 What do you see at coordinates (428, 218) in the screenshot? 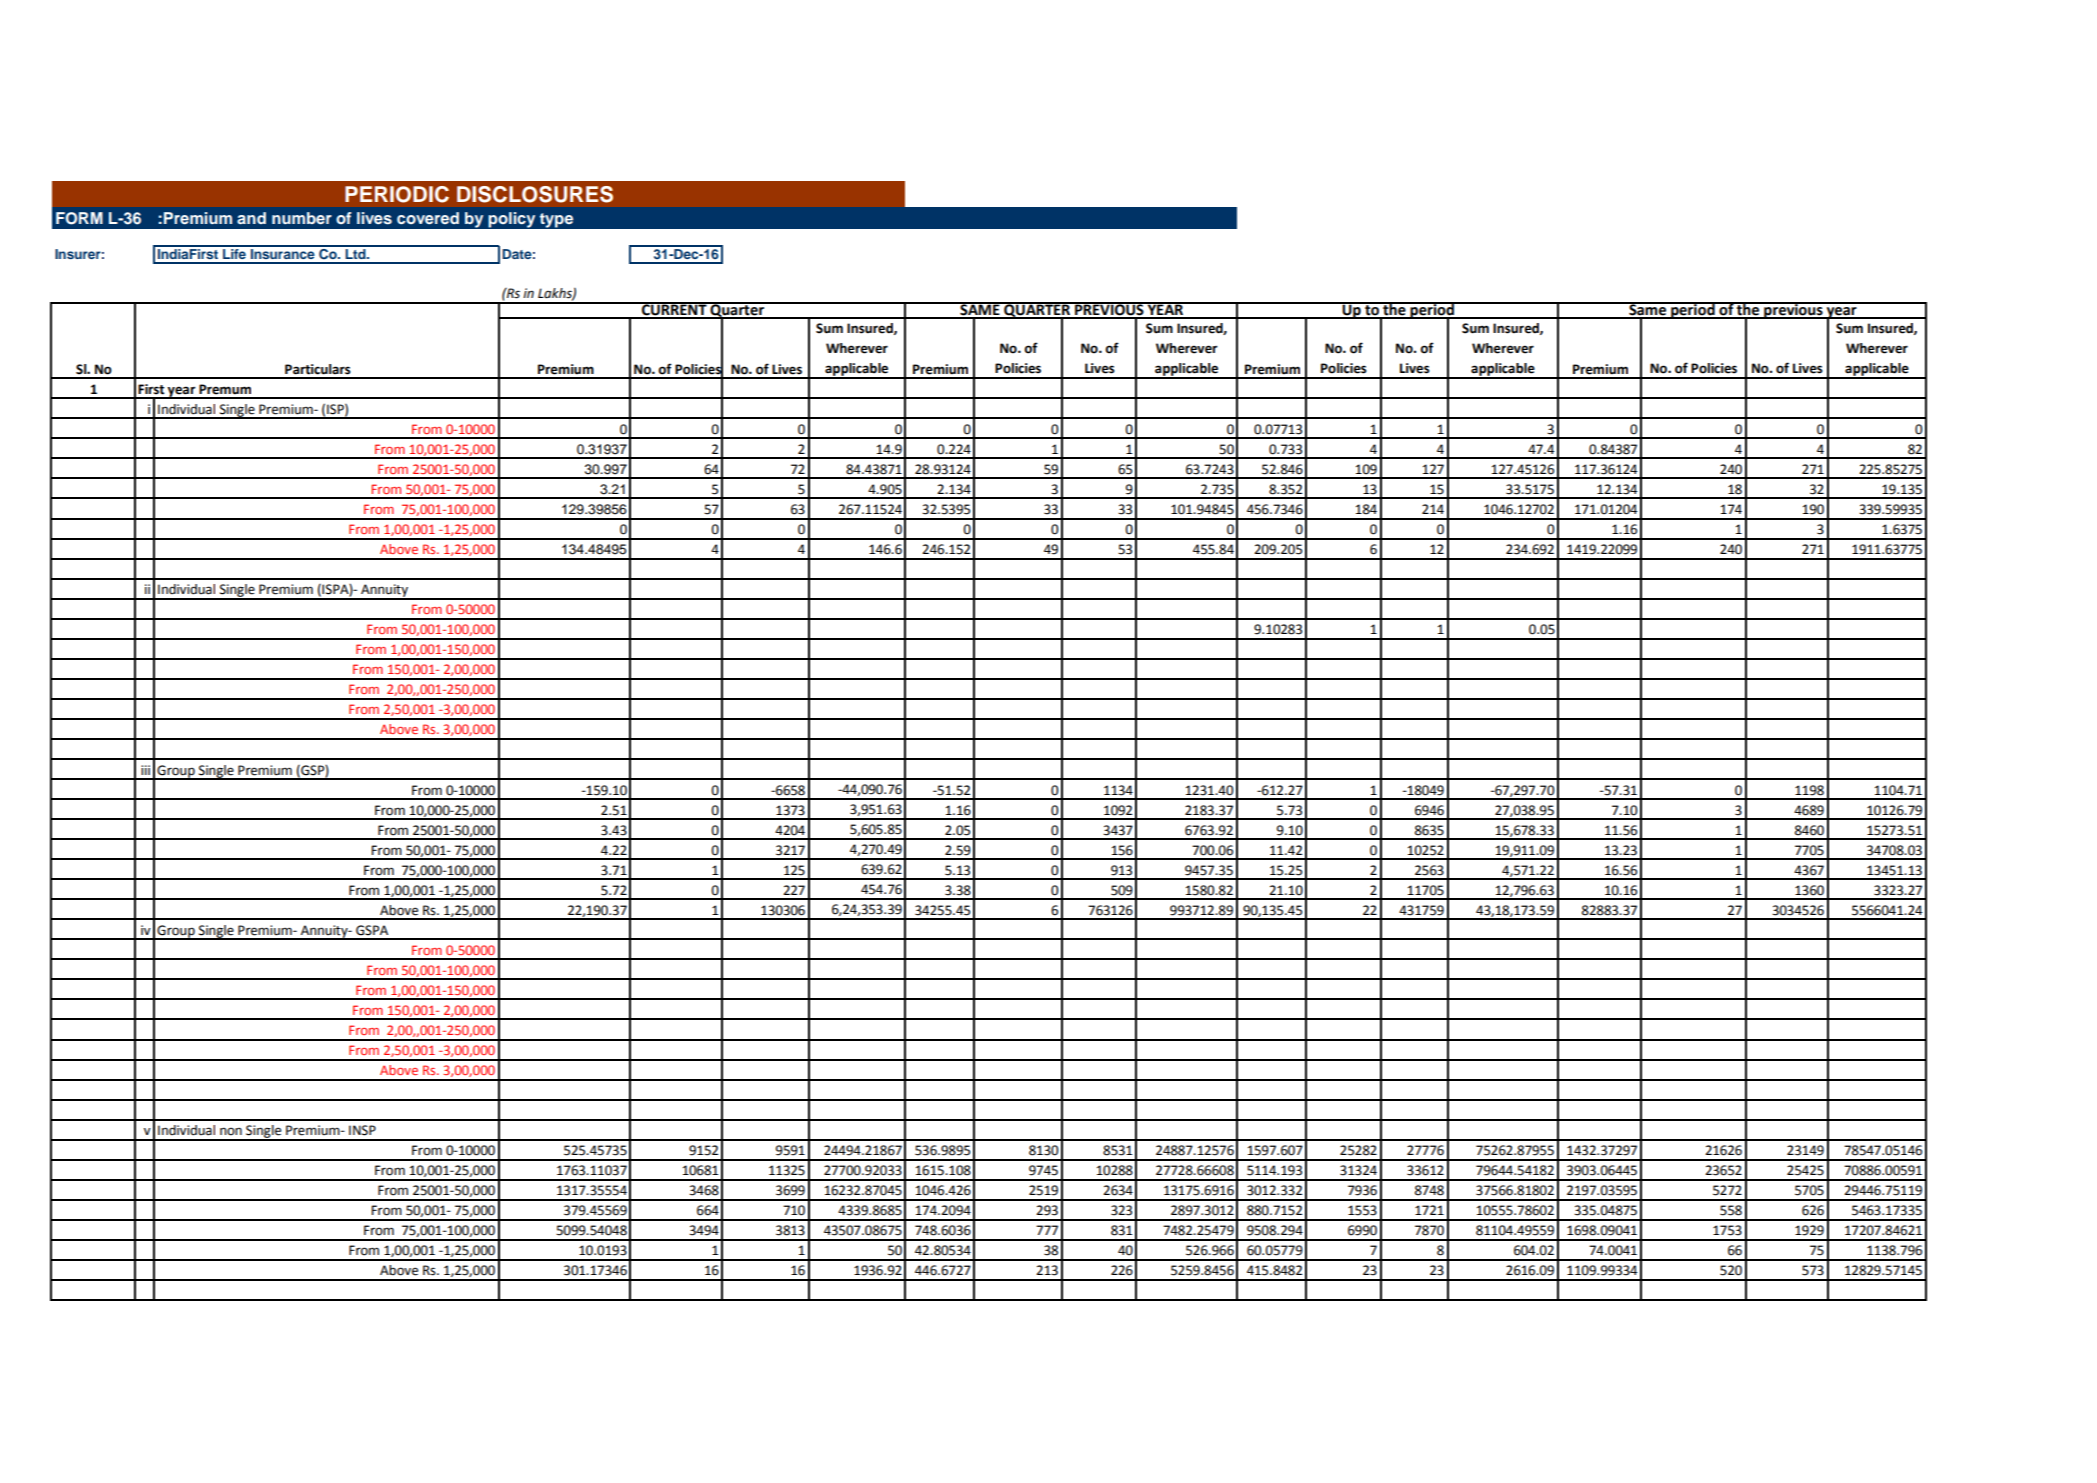
I see `covered` at bounding box center [428, 218].
